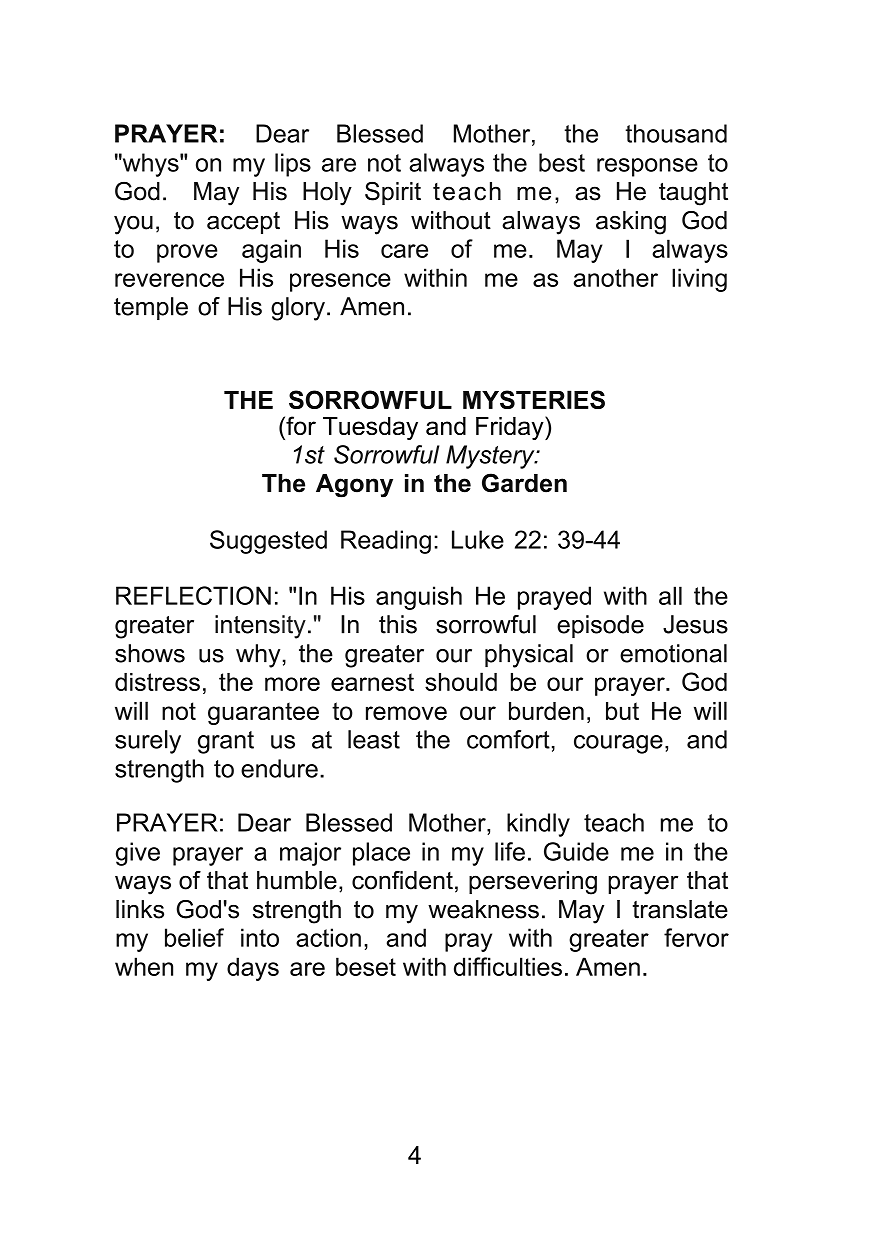 The width and height of the image is (875, 1242). I want to click on least, so click(374, 739).
